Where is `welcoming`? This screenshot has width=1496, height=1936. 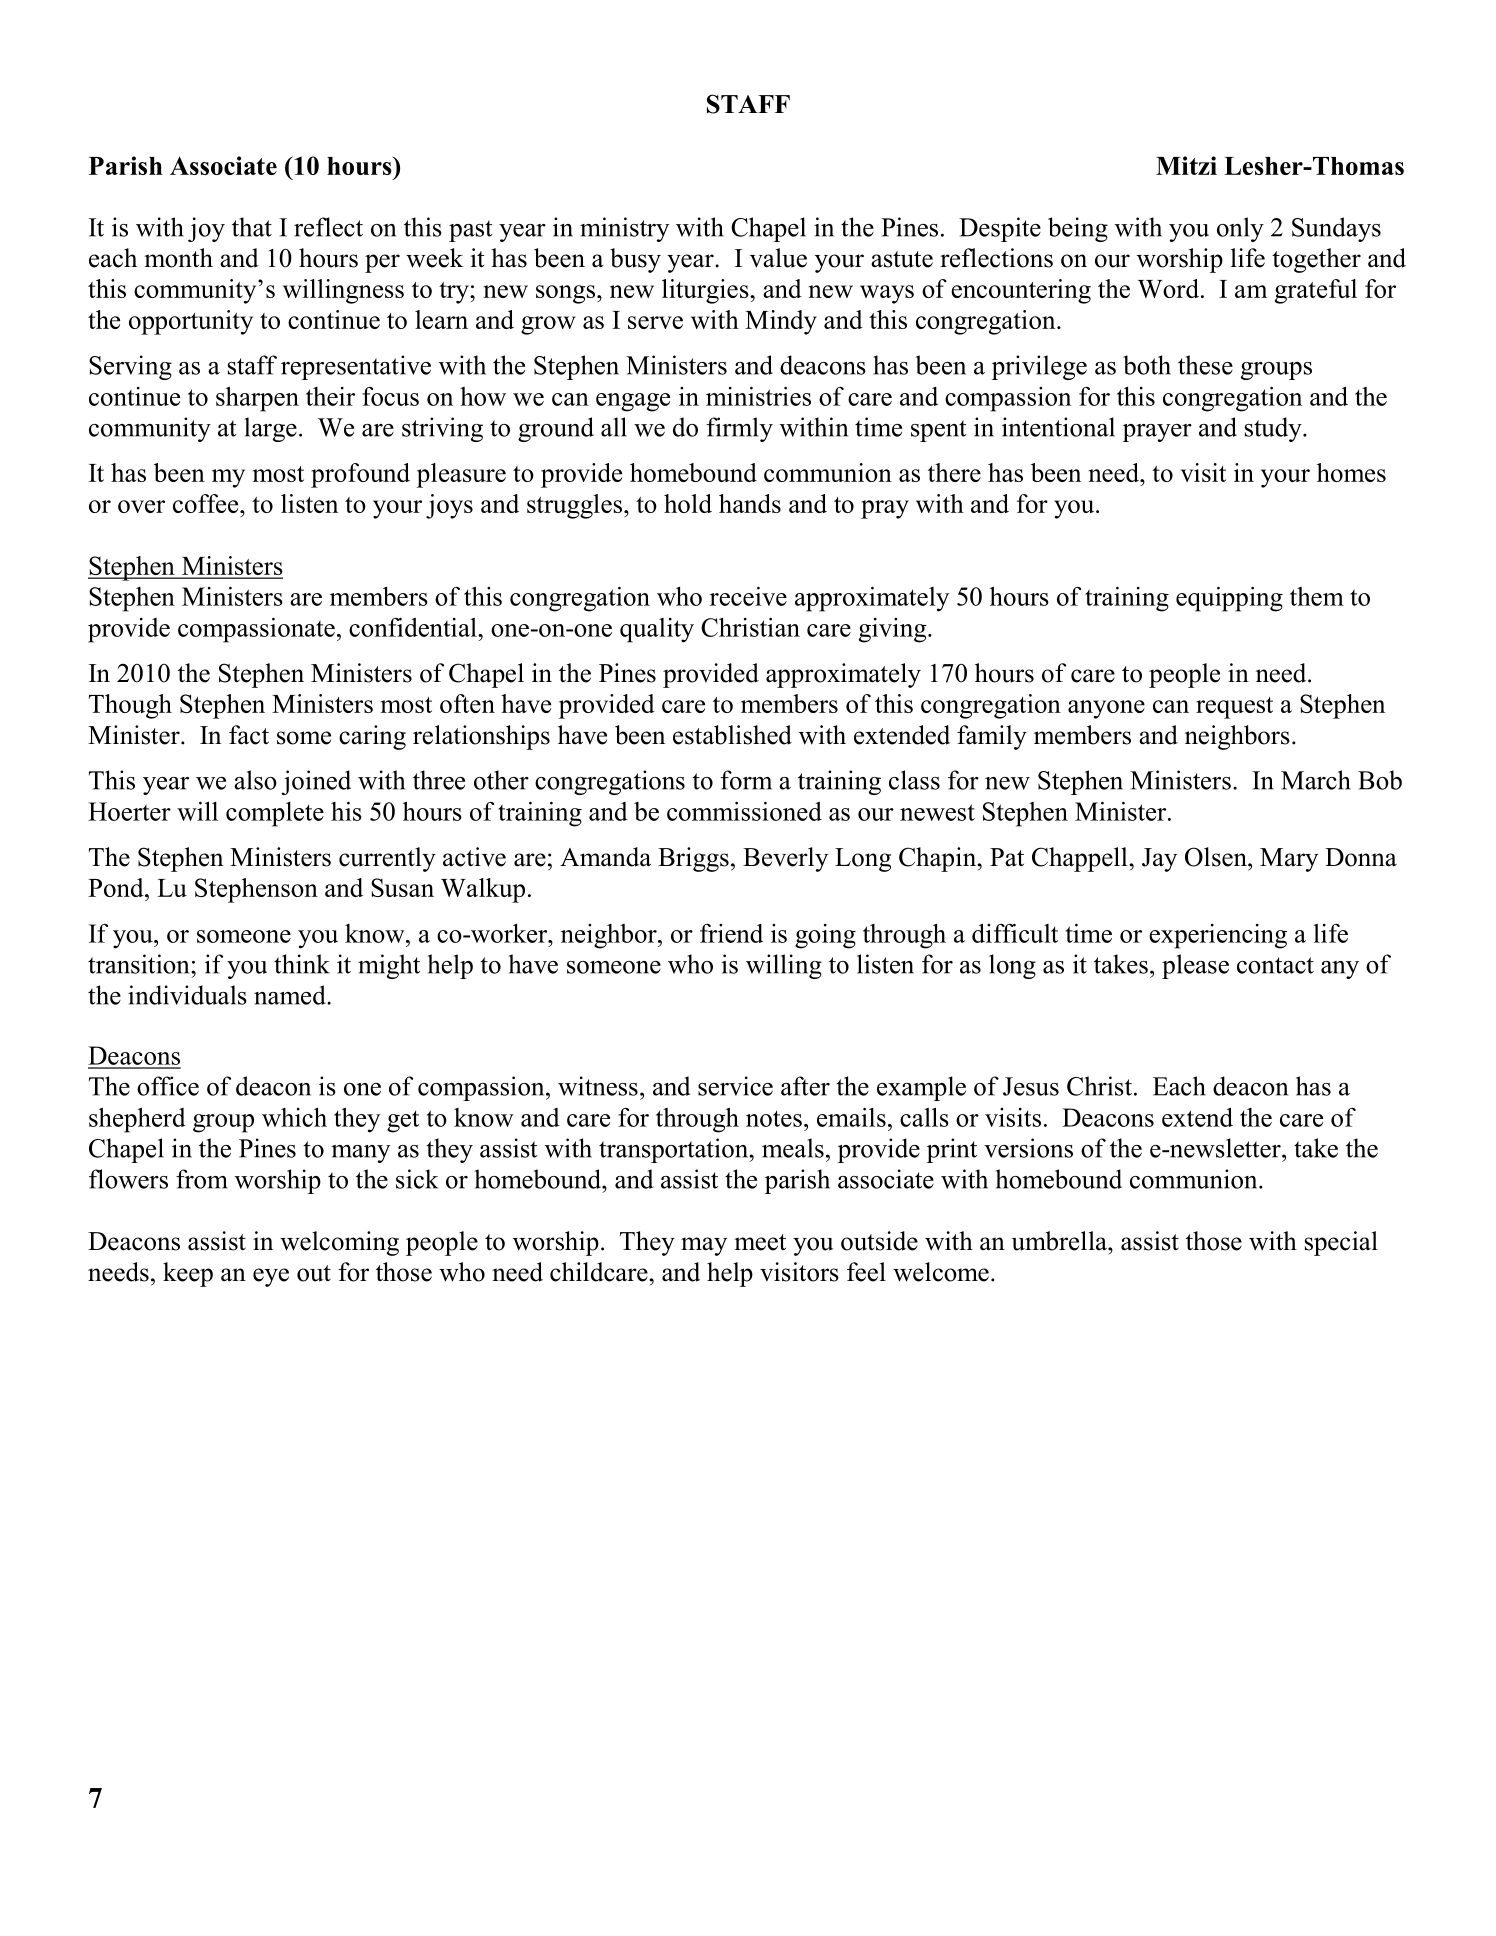
welcoming is located at coordinates (339, 1243).
